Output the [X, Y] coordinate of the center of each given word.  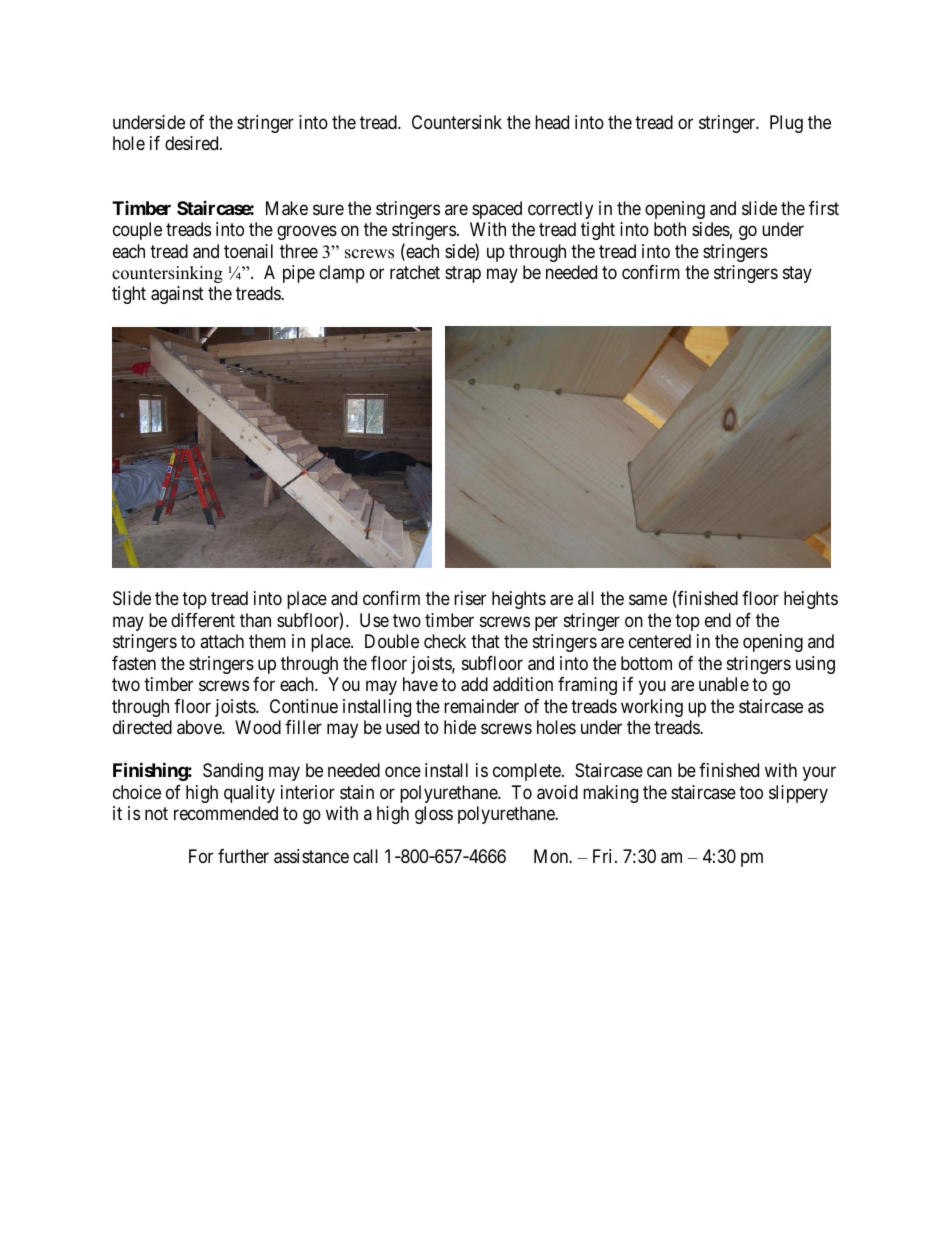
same [648, 600]
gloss [434, 815]
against [177, 295]
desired [193, 143]
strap [463, 274]
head [552, 122]
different [203, 620]
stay [797, 274]
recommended [226, 813]
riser [470, 598]
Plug [786, 124]
